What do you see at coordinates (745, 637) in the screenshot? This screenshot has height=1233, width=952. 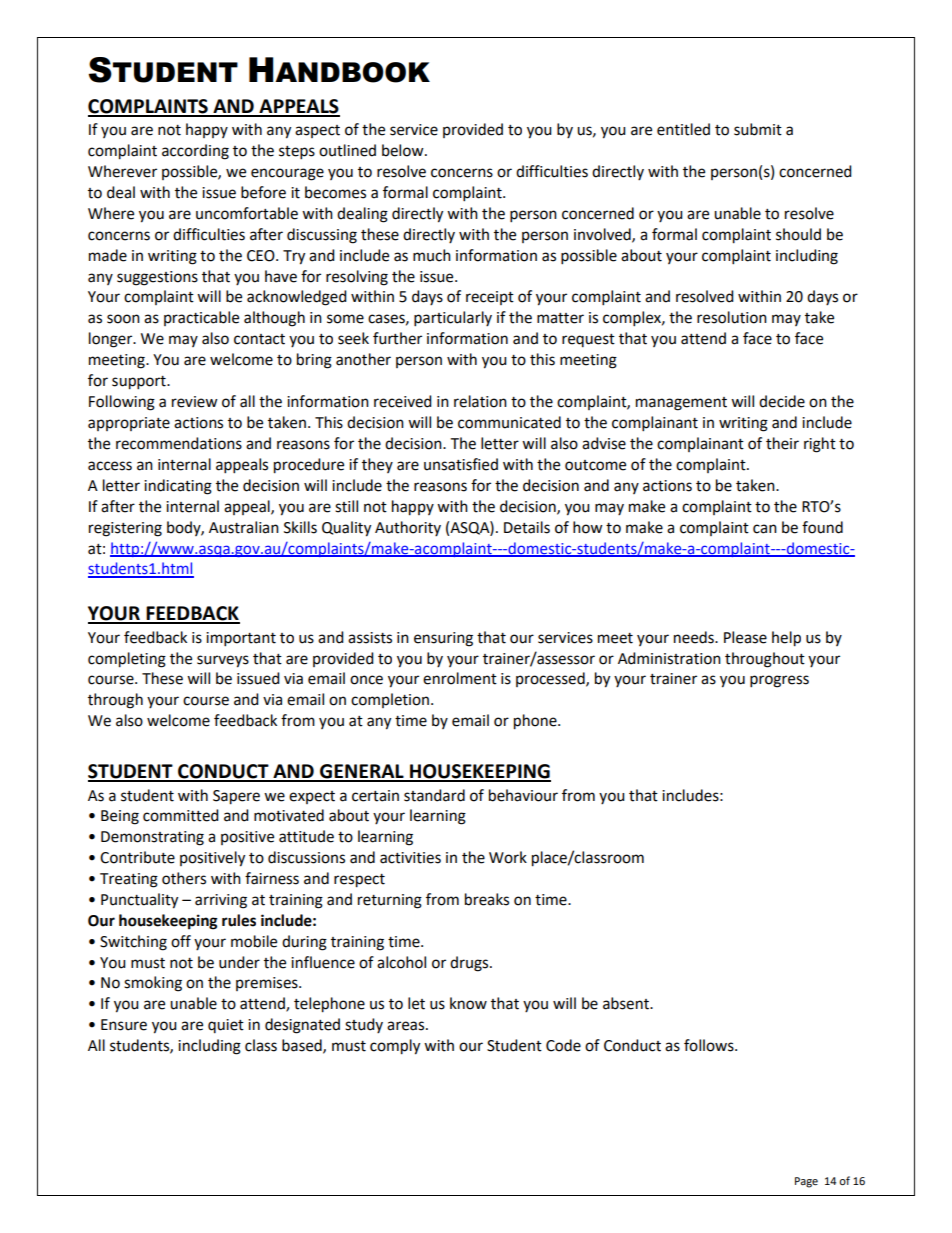 I see `Please` at bounding box center [745, 637].
